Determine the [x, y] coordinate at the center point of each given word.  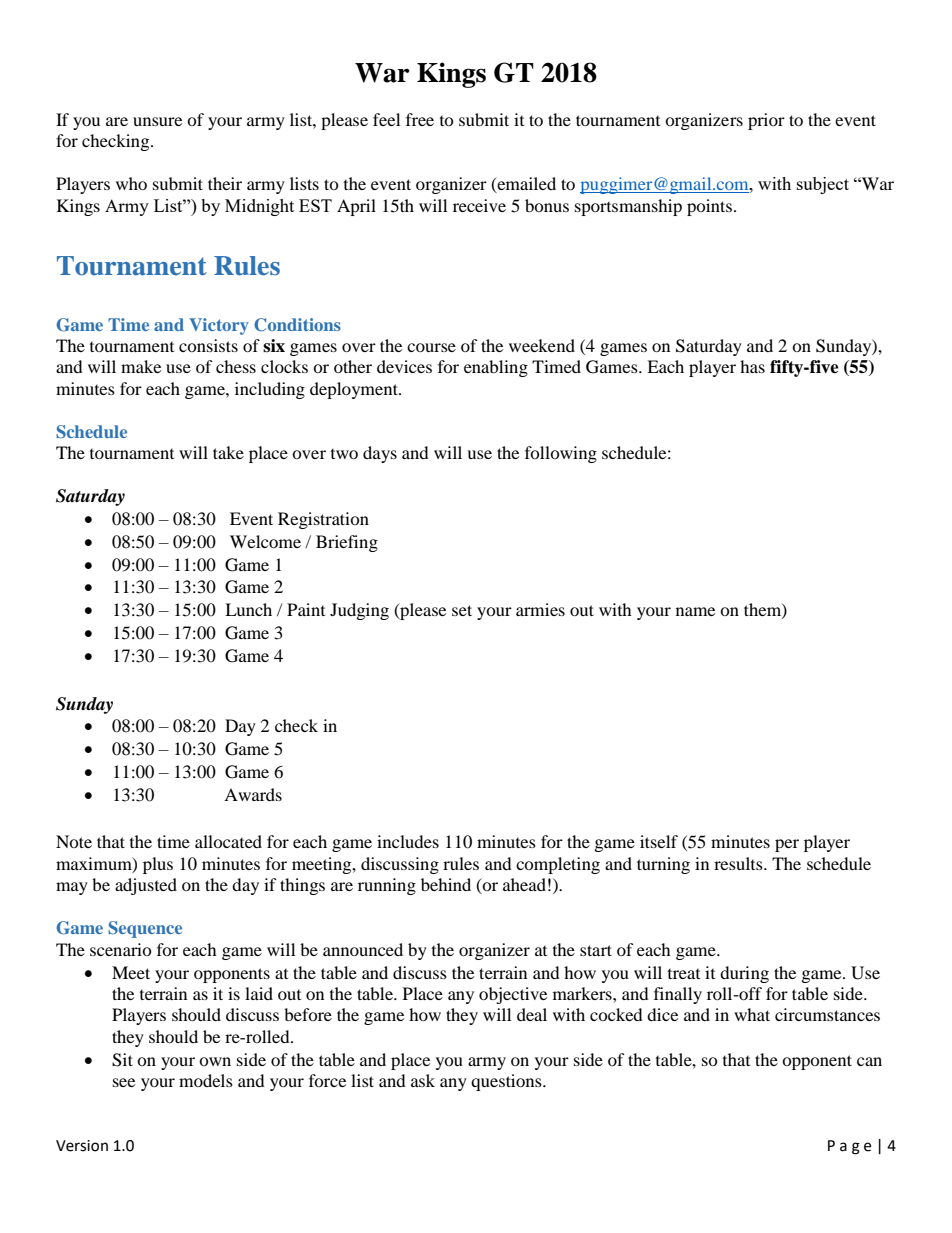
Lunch [248, 609]
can [869, 1061]
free [420, 119]
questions [507, 1082]
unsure [157, 121]
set [462, 610]
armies [540, 609]
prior [766, 121]
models [206, 1080]
